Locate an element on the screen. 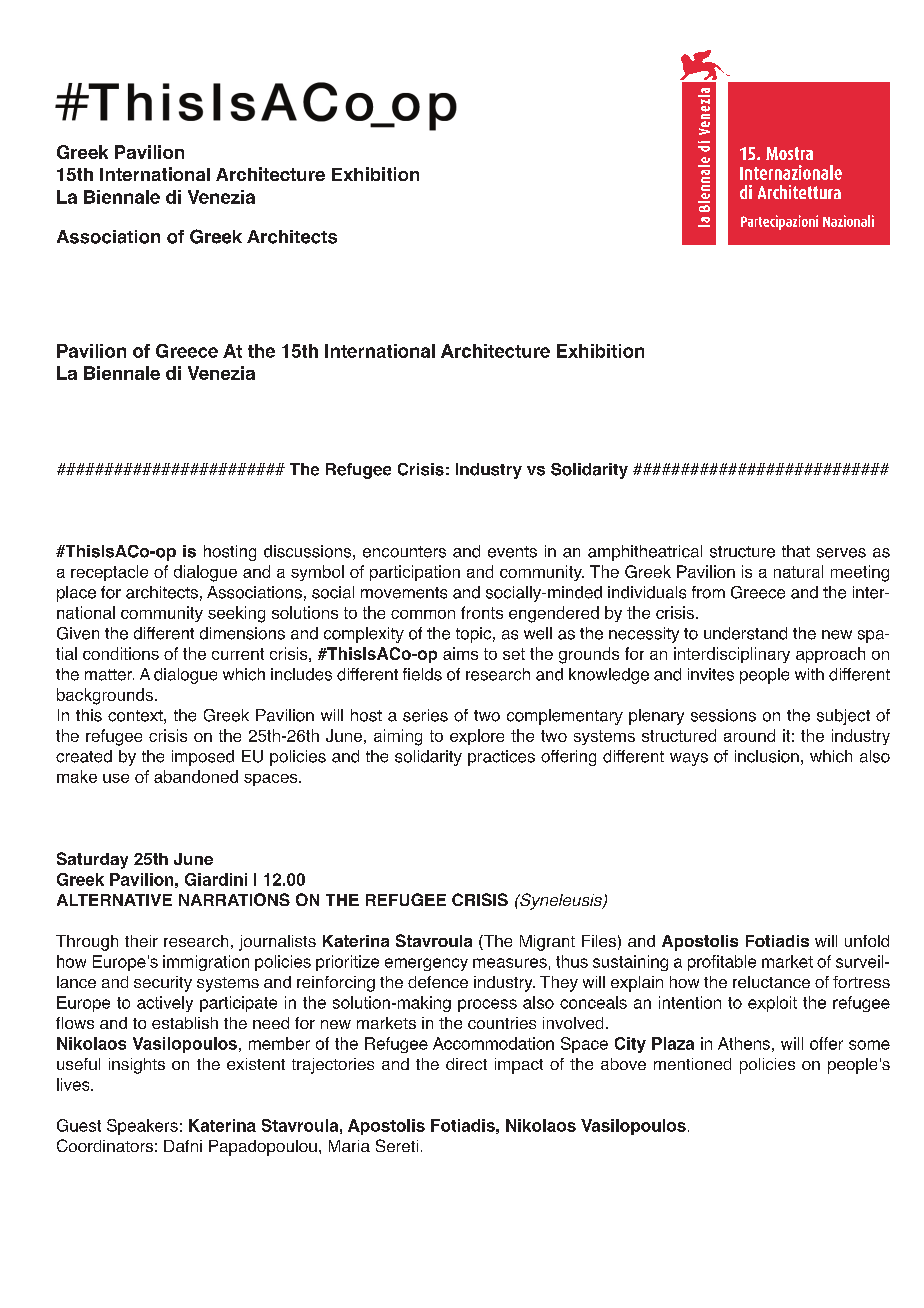 The image size is (924, 1308). Mostra is located at coordinates (789, 153).
